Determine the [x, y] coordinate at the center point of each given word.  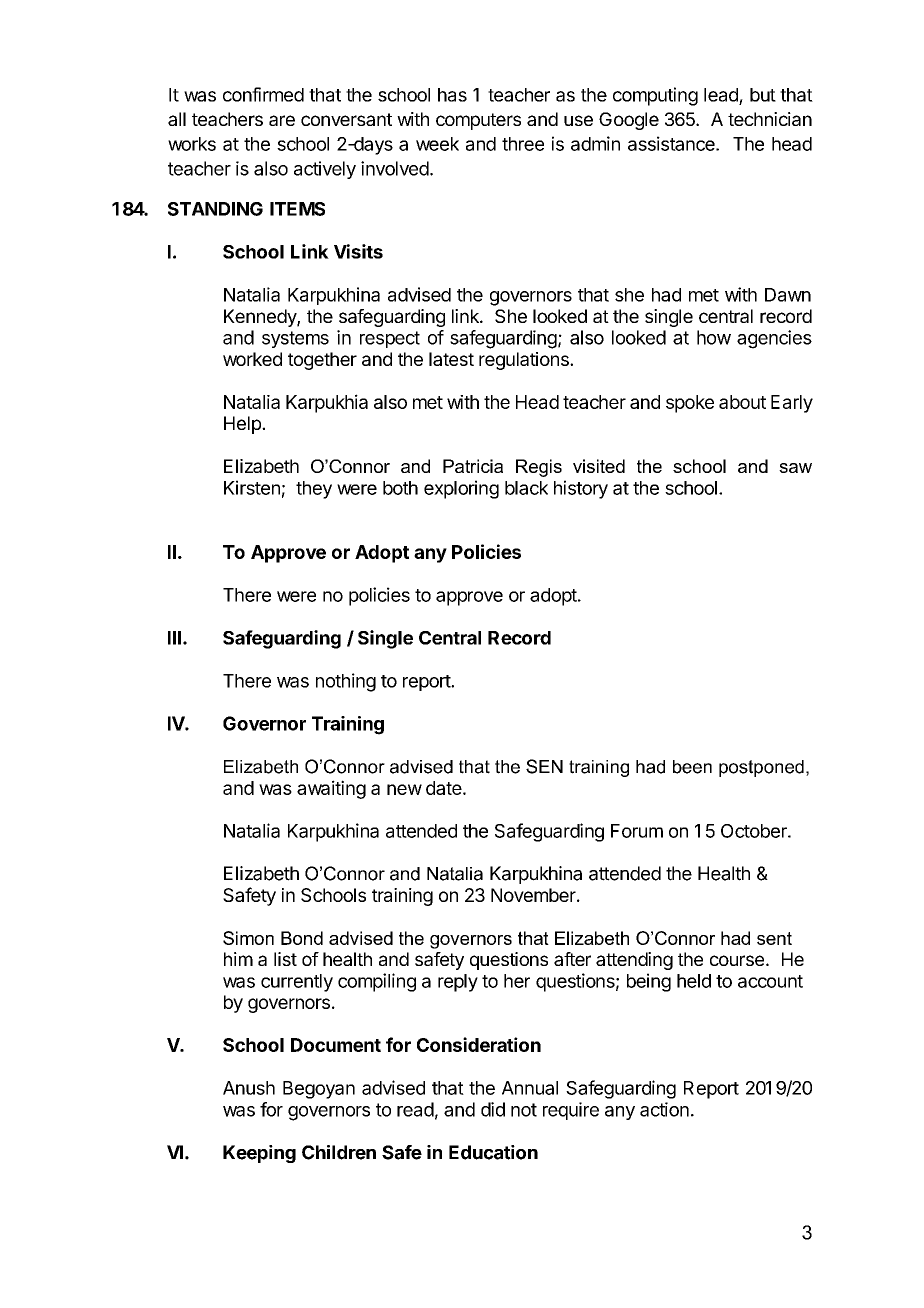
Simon [248, 938]
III [174, 638]
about [742, 402]
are [282, 120]
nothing [346, 682]
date [444, 788]
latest [451, 359]
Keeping [259, 1154]
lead [721, 95]
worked [252, 359]
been [692, 767]
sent [774, 938]
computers [478, 121]
